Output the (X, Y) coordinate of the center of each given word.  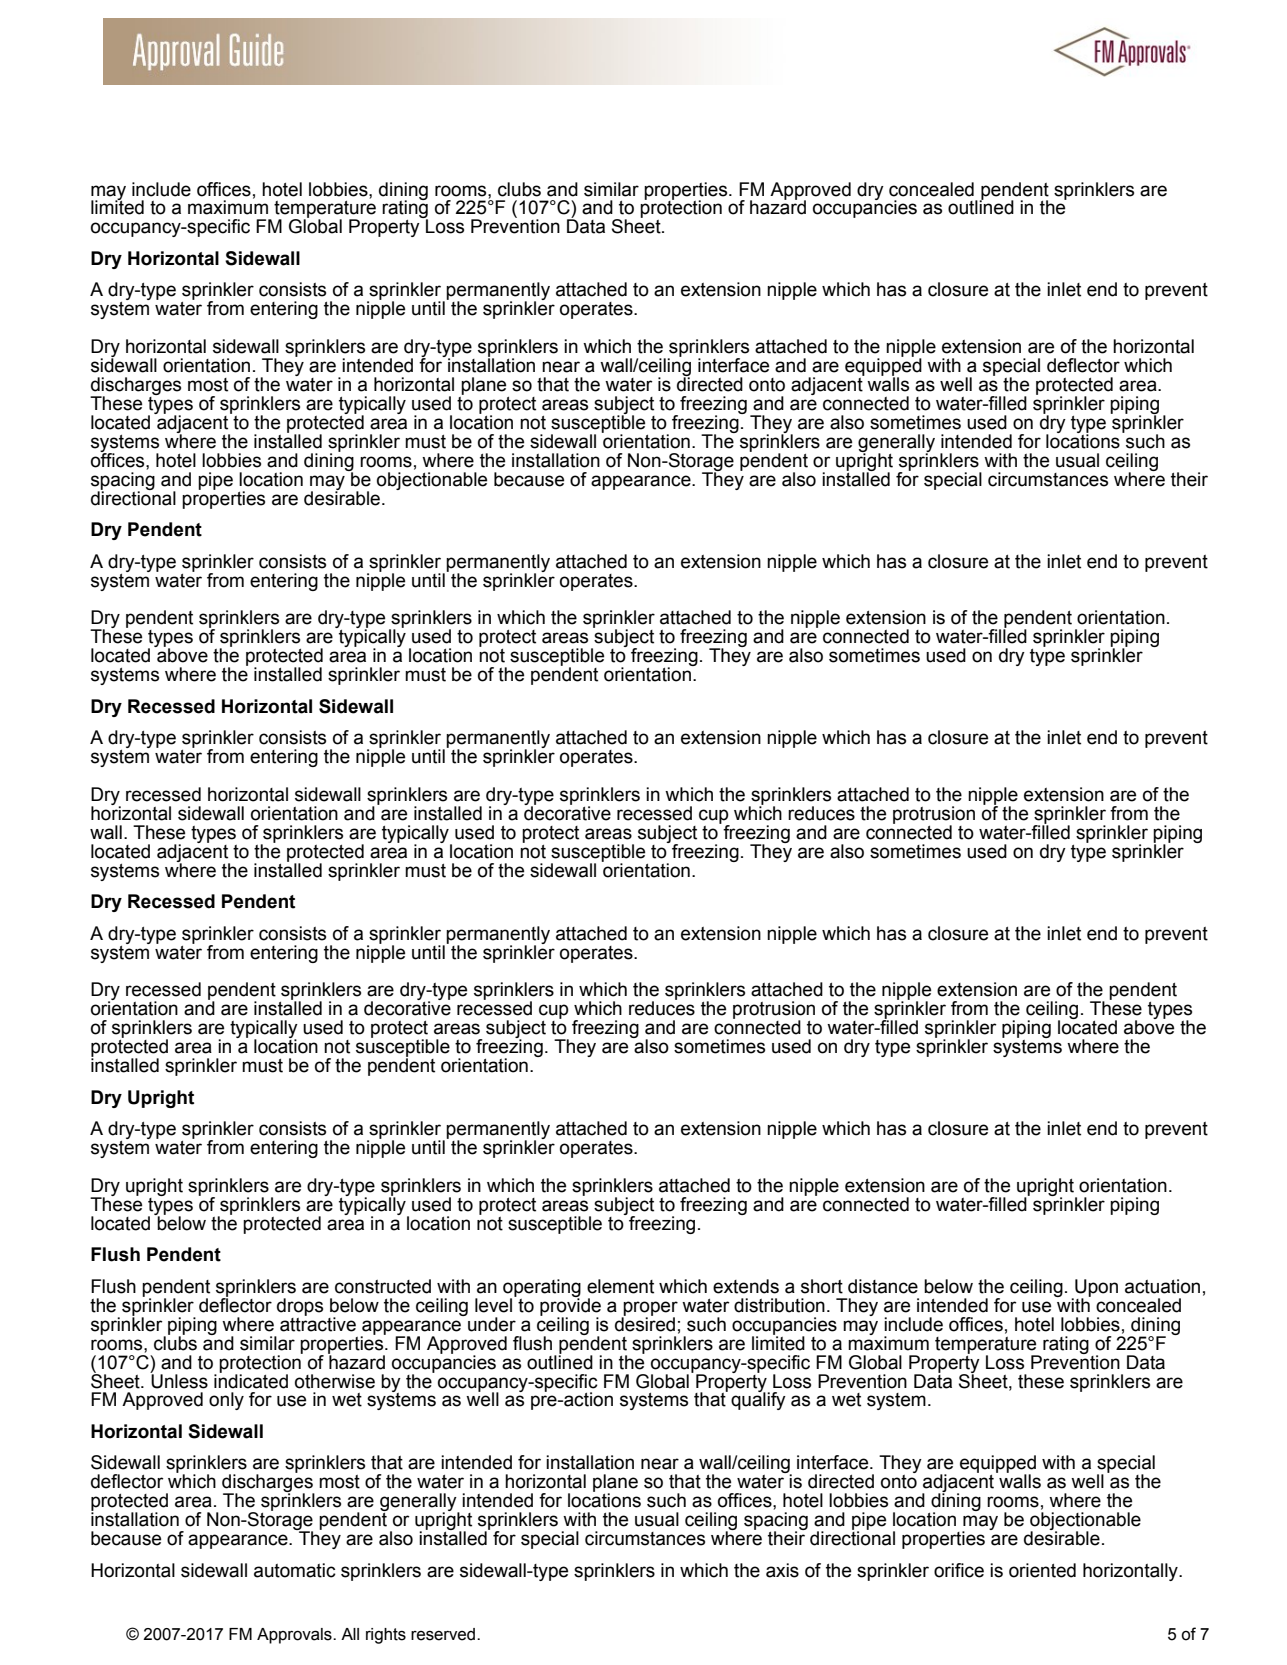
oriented (1042, 1570)
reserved (444, 1634)
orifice (959, 1570)
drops (300, 1307)
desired (645, 1323)
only (226, 1401)
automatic (295, 1570)
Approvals (295, 1636)
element (620, 1286)
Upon (1095, 1289)
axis (782, 1570)
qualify (758, 1400)
